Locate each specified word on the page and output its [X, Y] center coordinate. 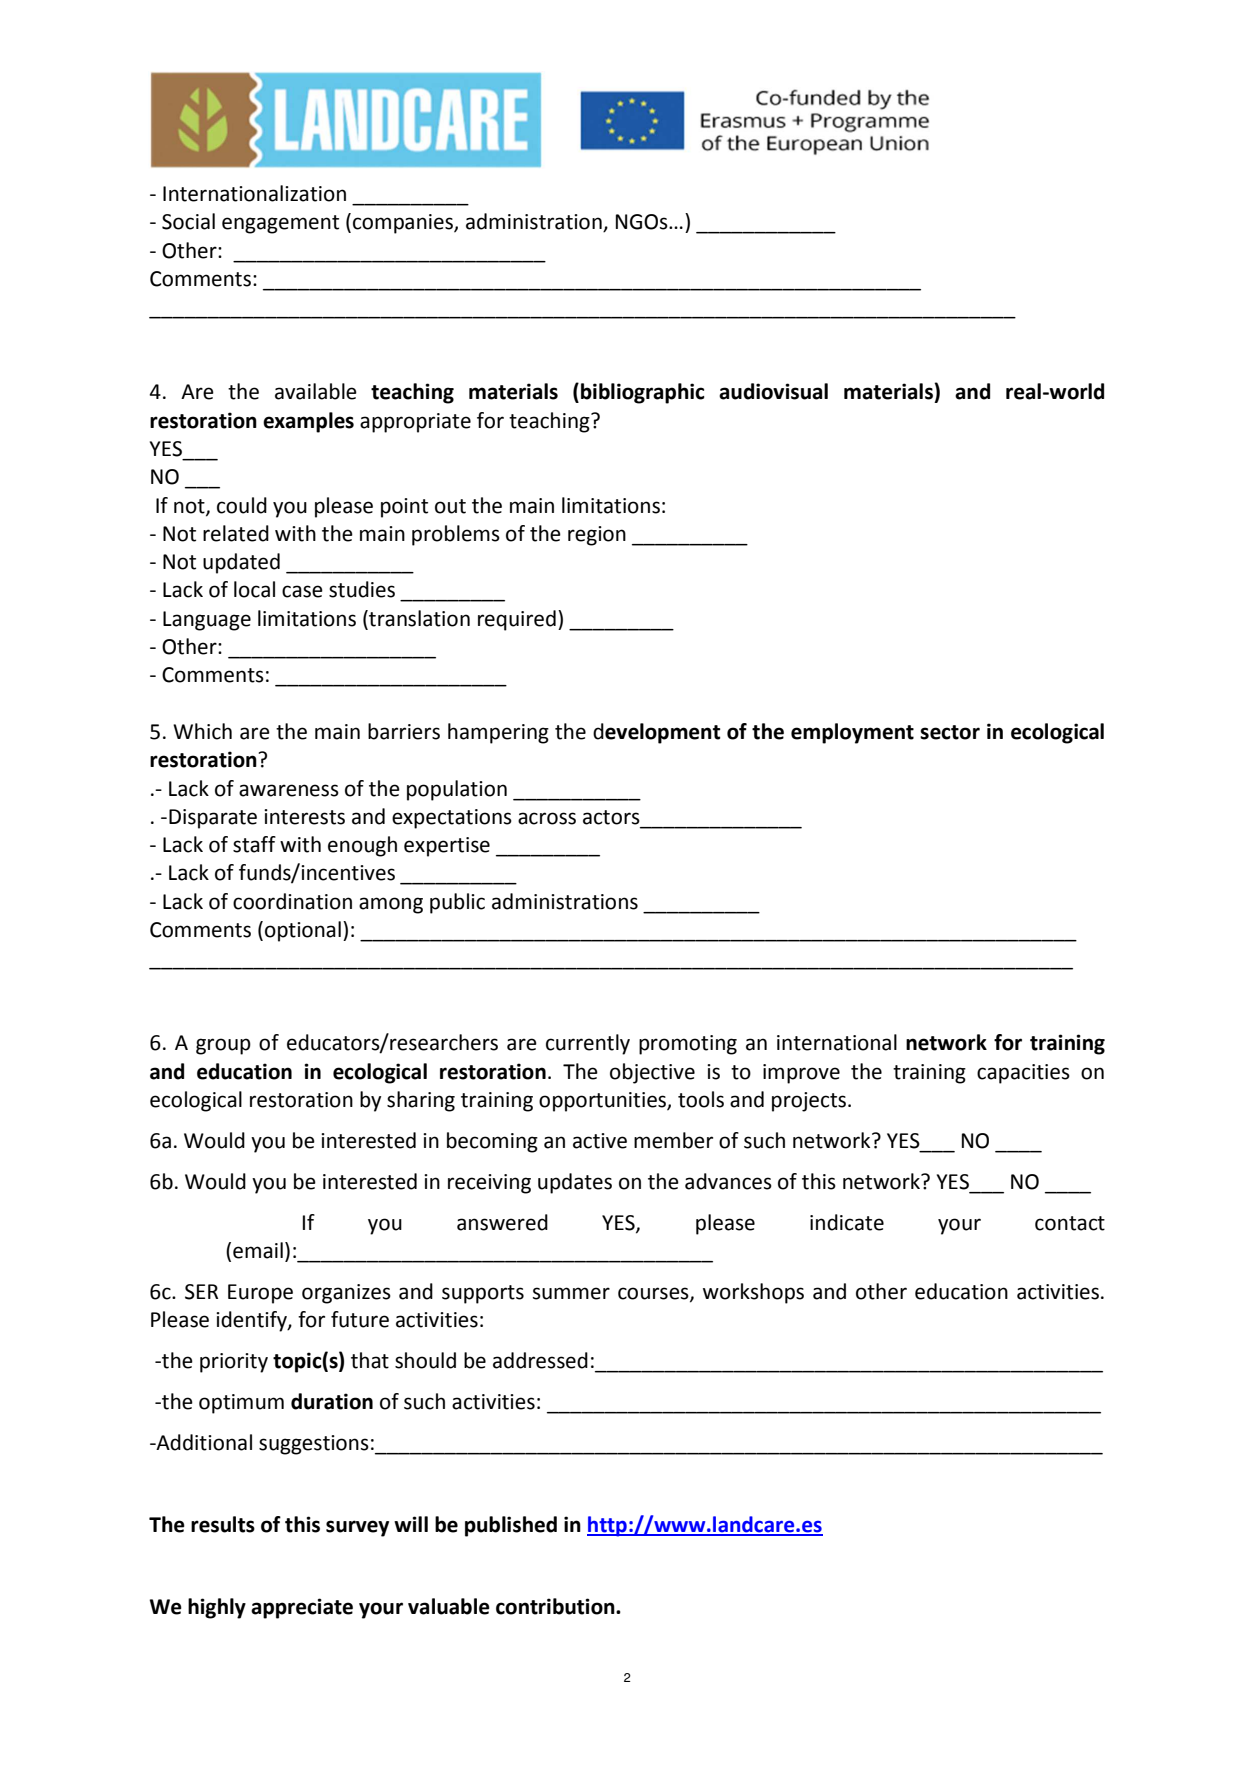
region [597, 536]
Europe [260, 1294]
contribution [556, 1606]
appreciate [302, 1608]
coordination [292, 901]
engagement [280, 224]
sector [950, 732]
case [302, 591]
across [547, 818]
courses [654, 1294]
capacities [1023, 1074]
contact [1070, 1223]
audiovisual [773, 391]
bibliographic [643, 393]
